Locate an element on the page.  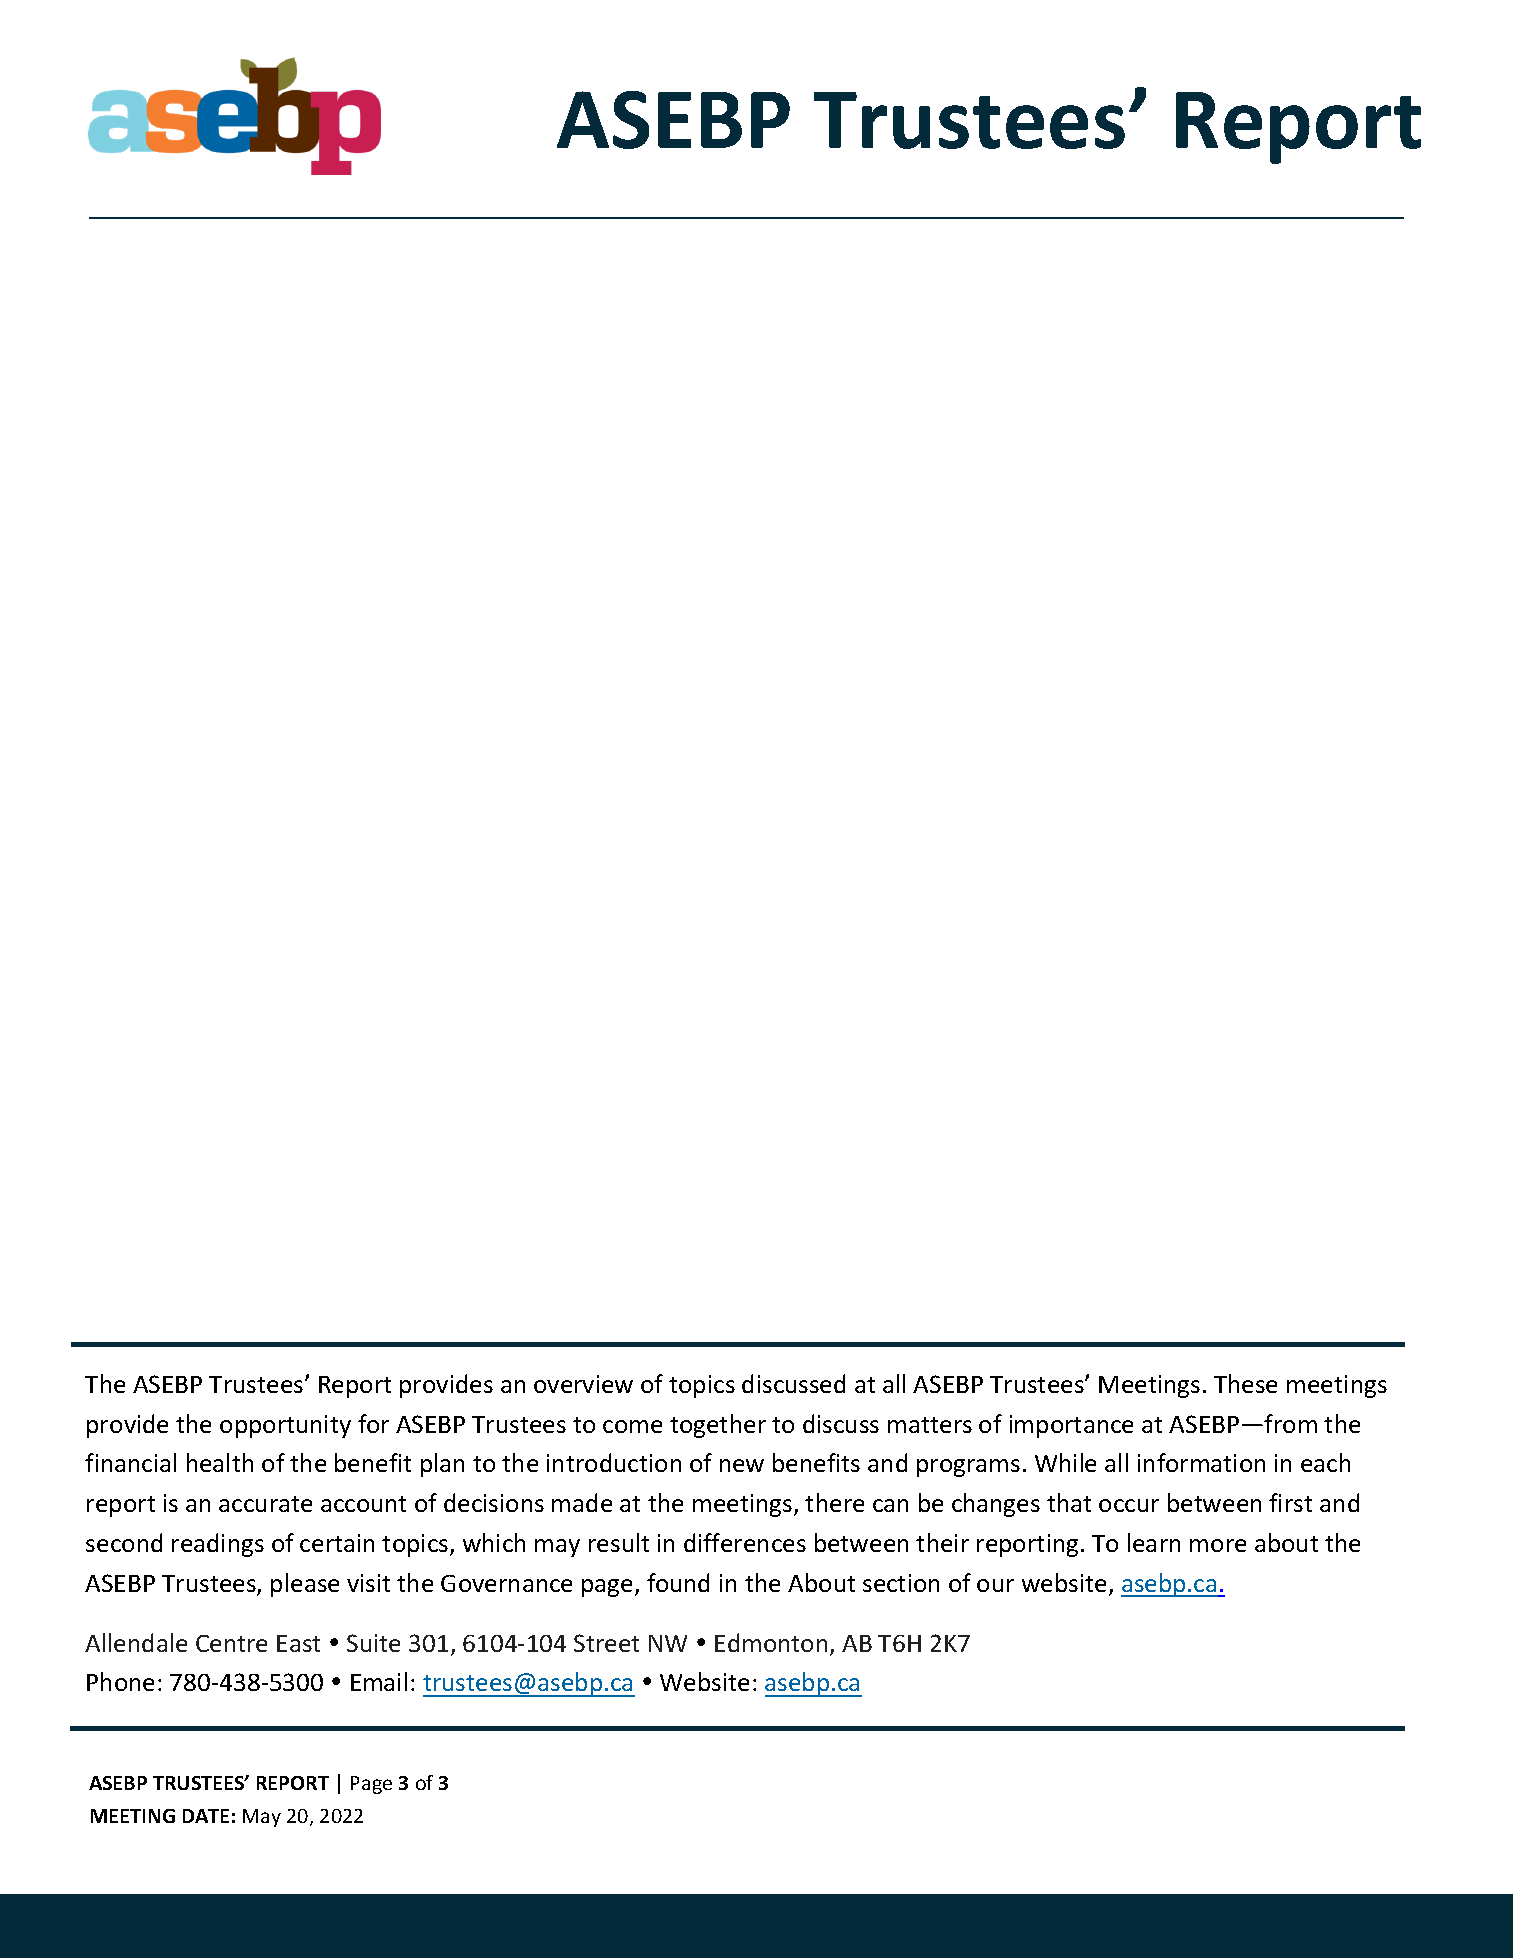
section is located at coordinates (901, 1583).
